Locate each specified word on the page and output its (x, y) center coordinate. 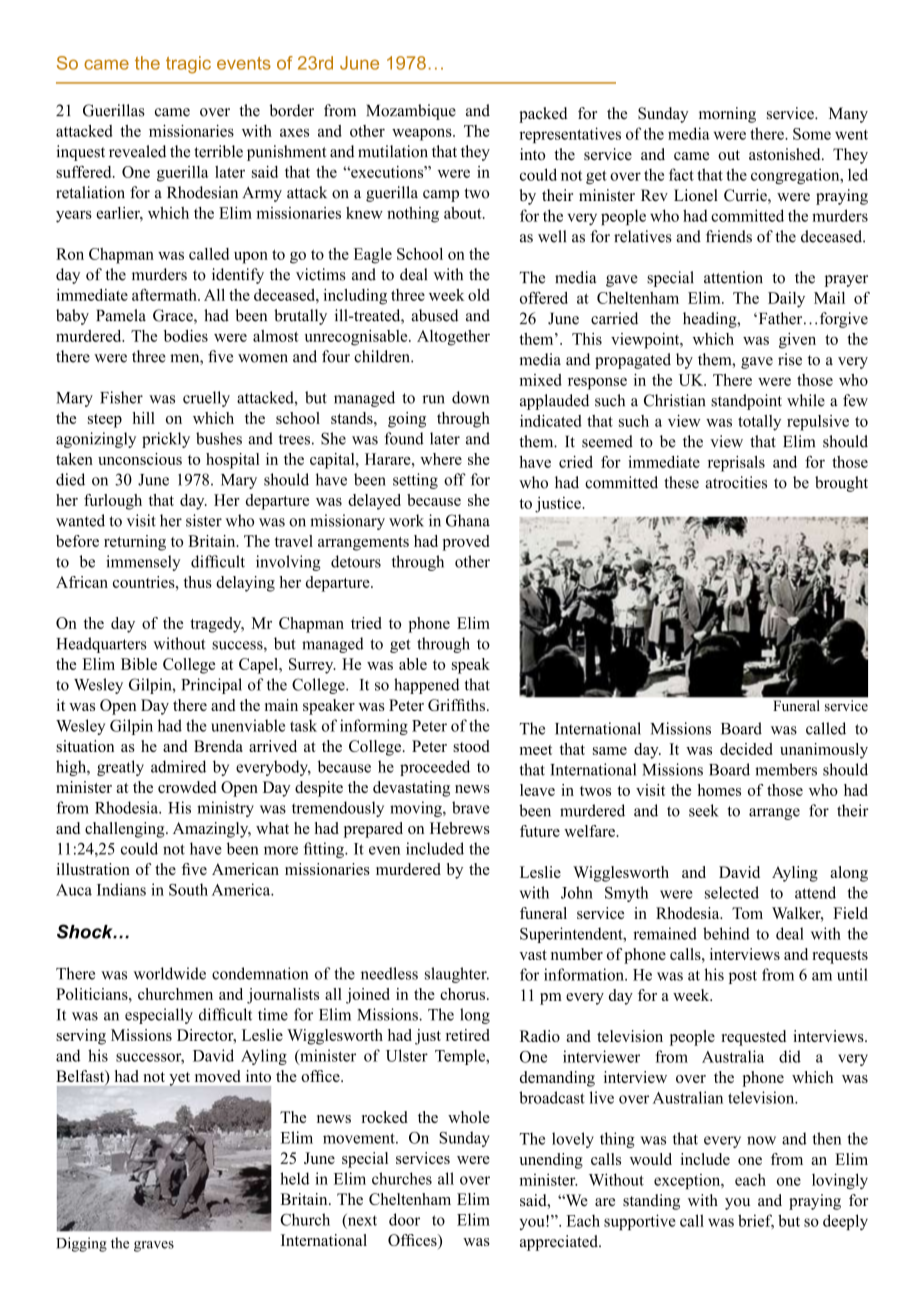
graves (154, 1246)
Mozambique (411, 112)
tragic (188, 65)
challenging (126, 830)
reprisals (736, 464)
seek (704, 810)
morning (727, 115)
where (441, 459)
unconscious (140, 459)
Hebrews (460, 828)
